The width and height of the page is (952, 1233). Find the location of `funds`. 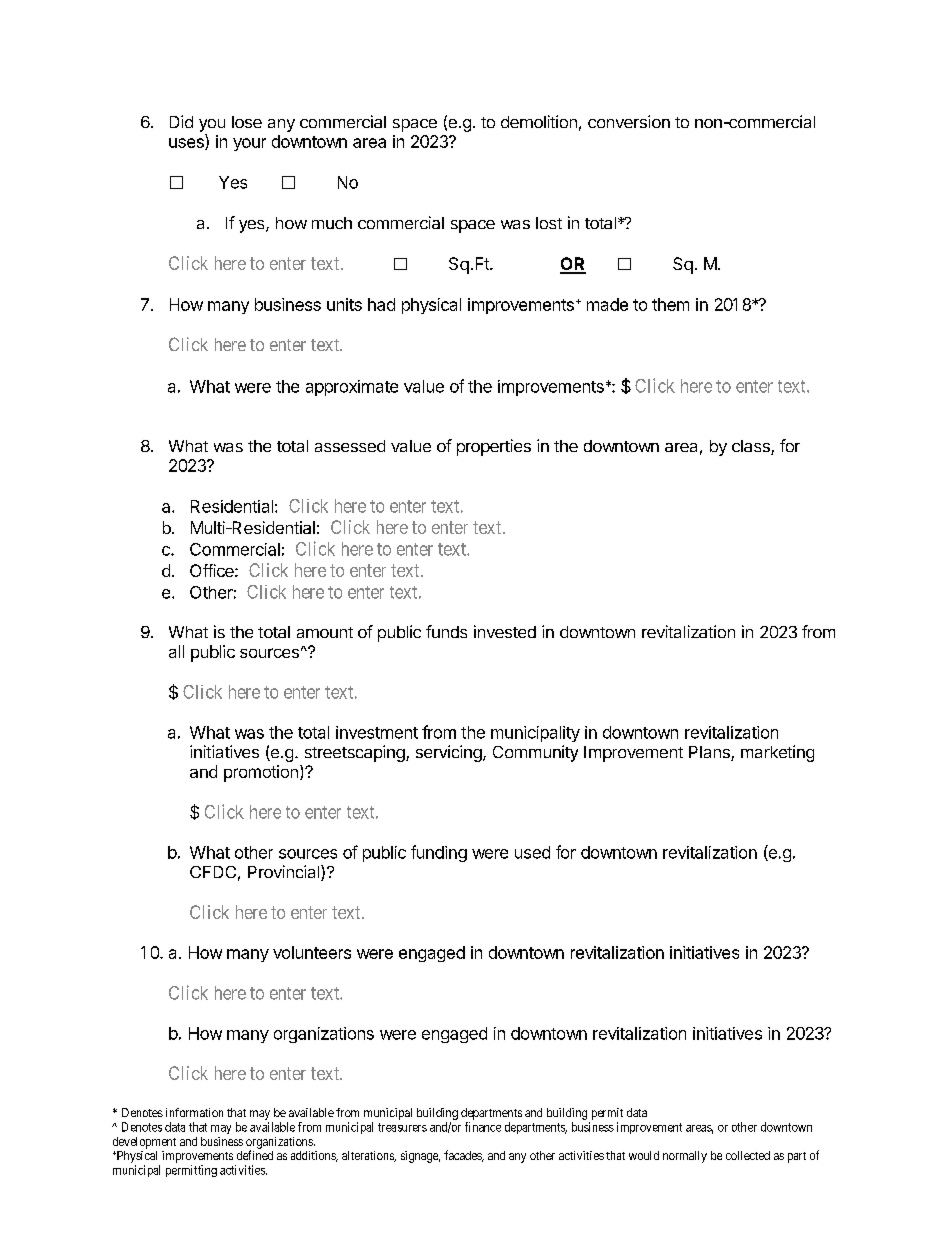

funds is located at coordinates (446, 631).
